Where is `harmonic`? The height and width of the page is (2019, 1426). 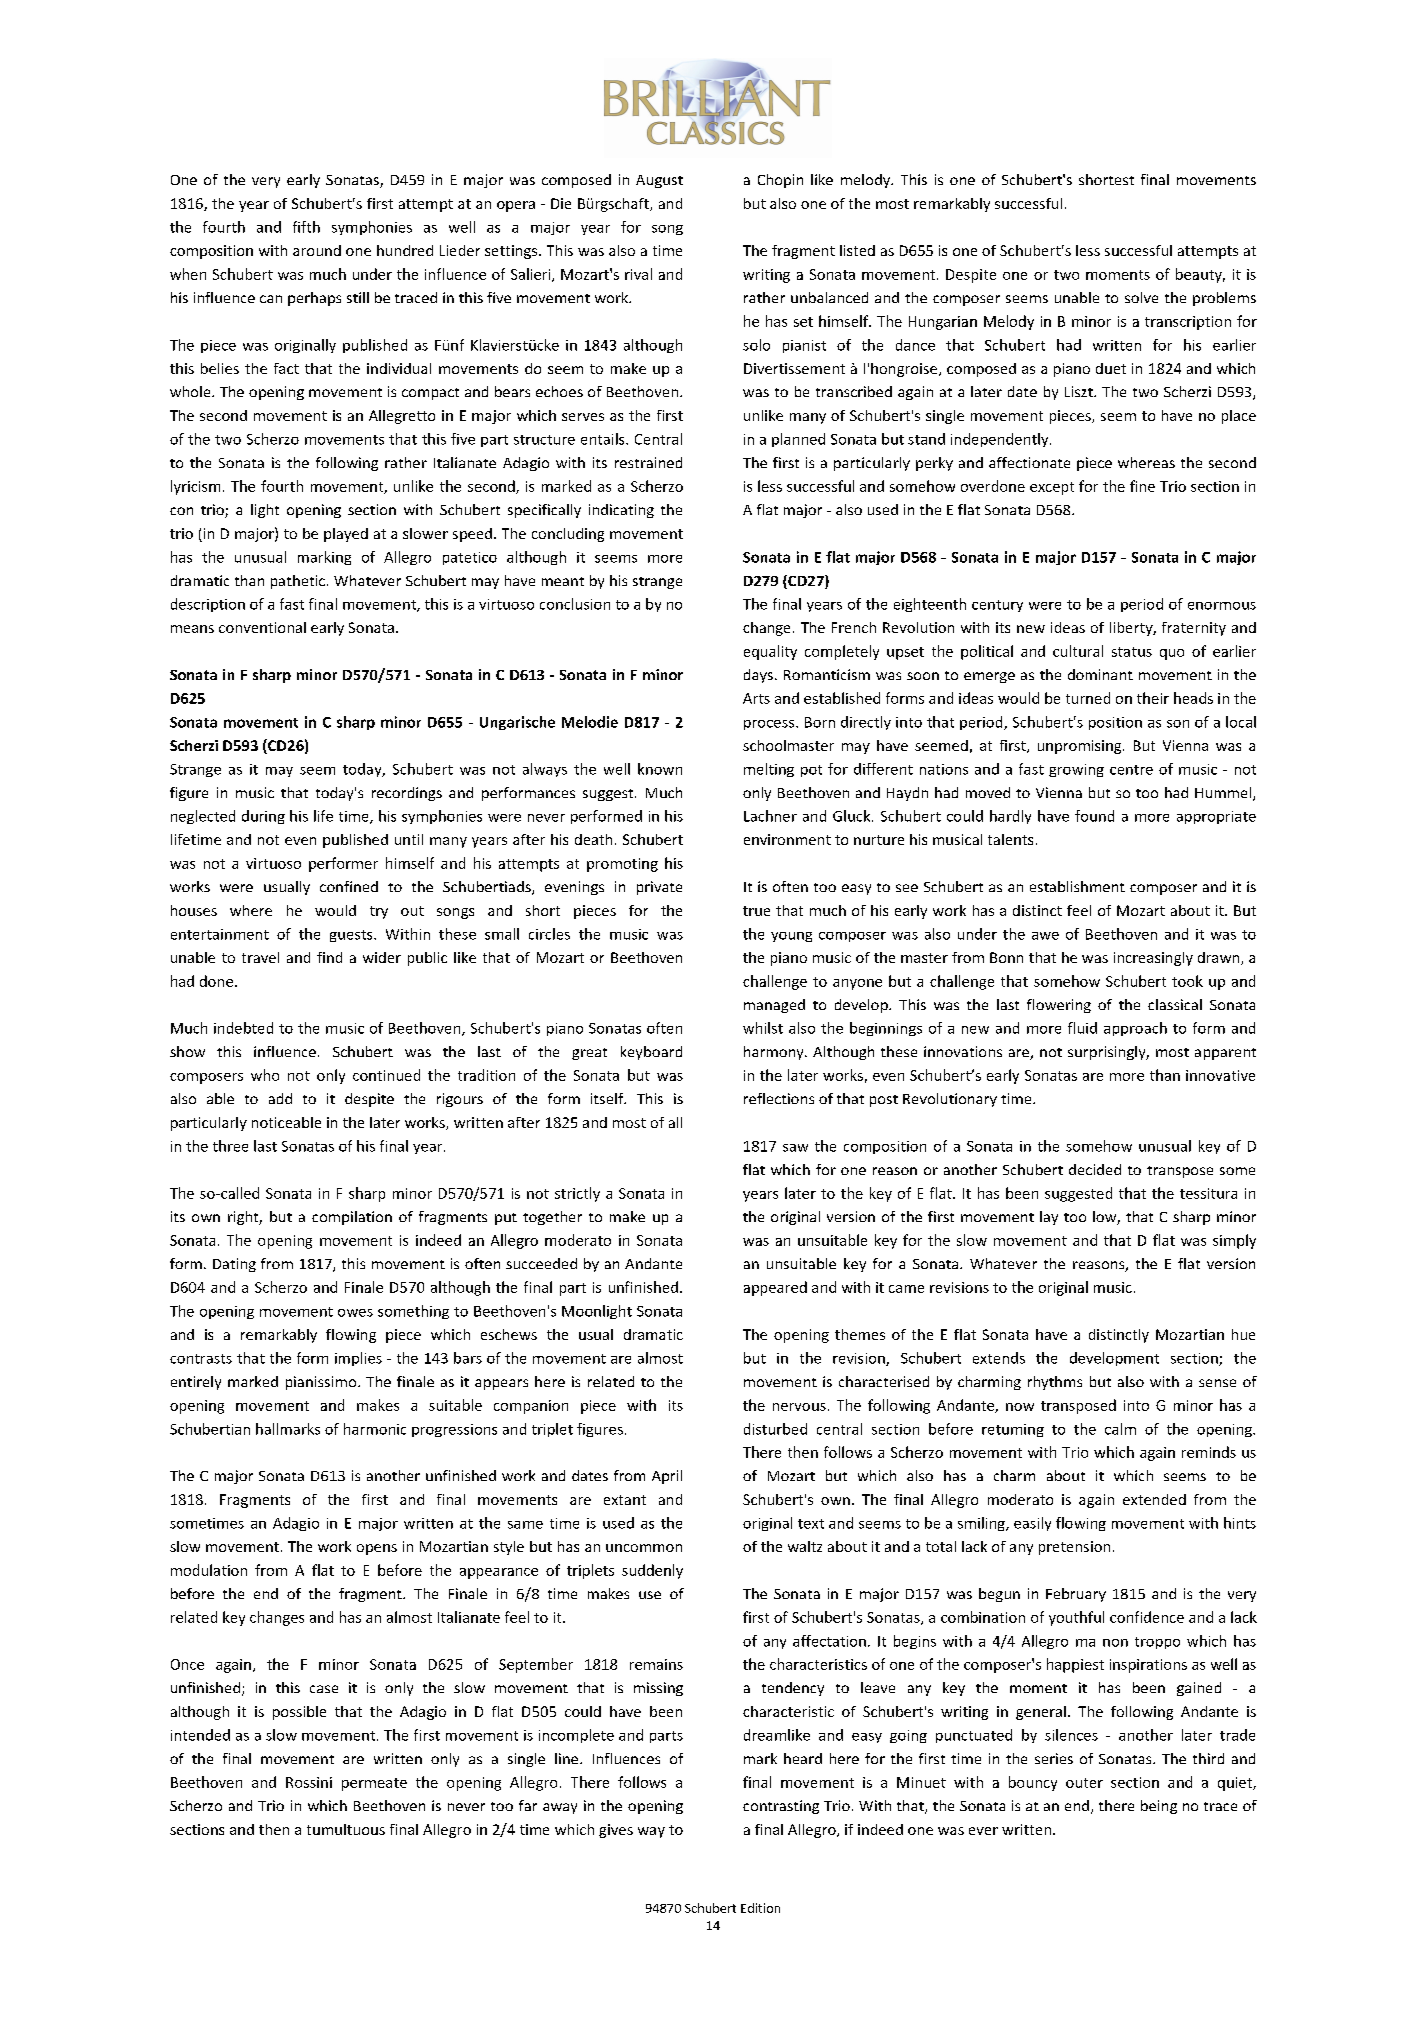 harmonic is located at coordinates (375, 1429).
